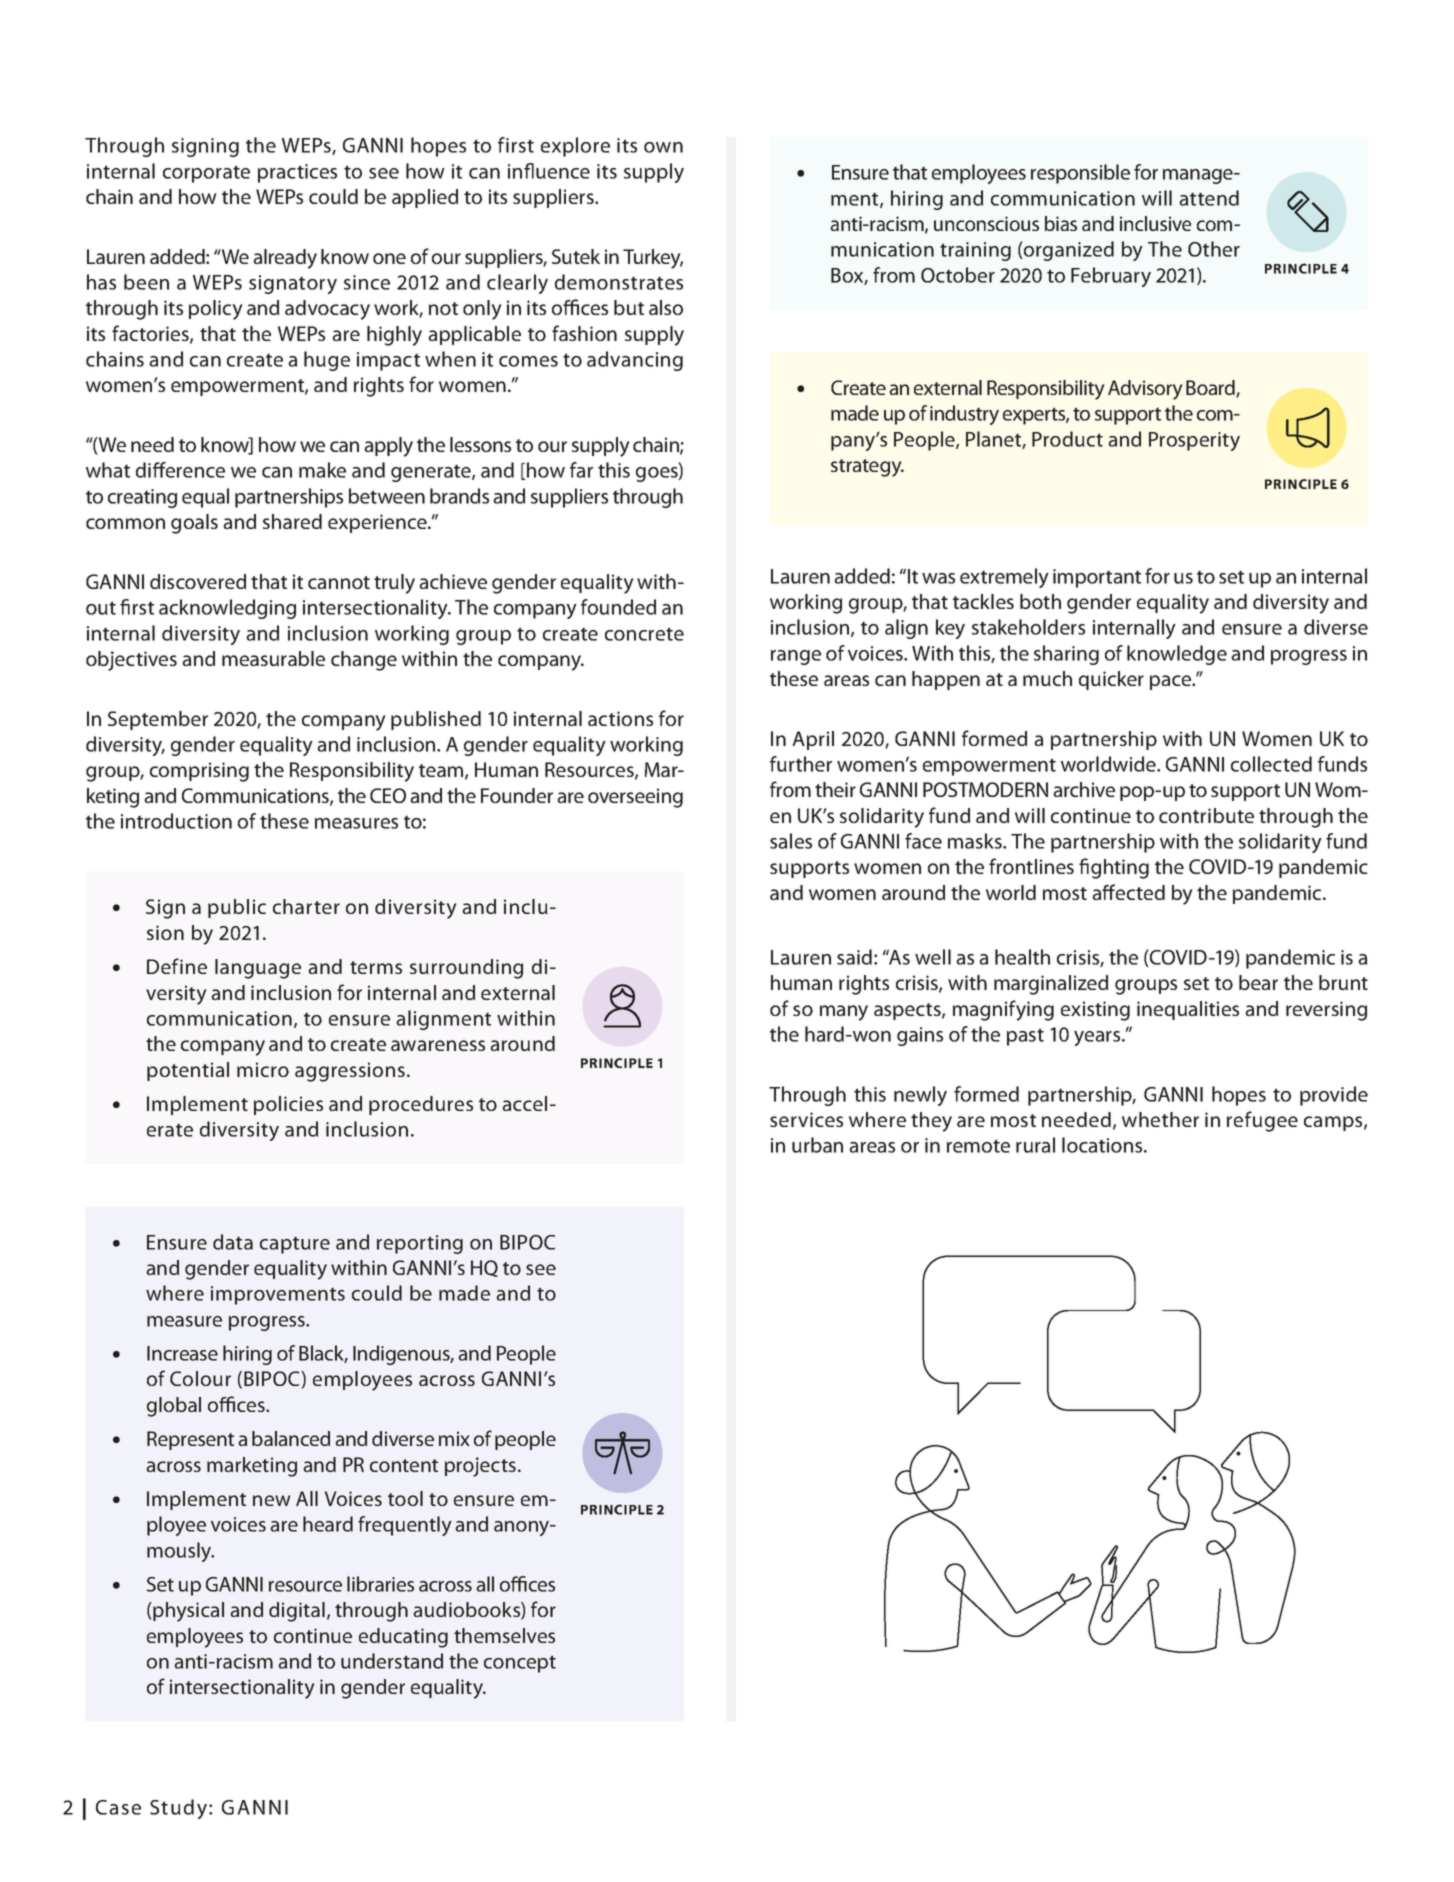  What do you see at coordinates (206, 174) in the screenshot?
I see `corporate` at bounding box center [206, 174].
